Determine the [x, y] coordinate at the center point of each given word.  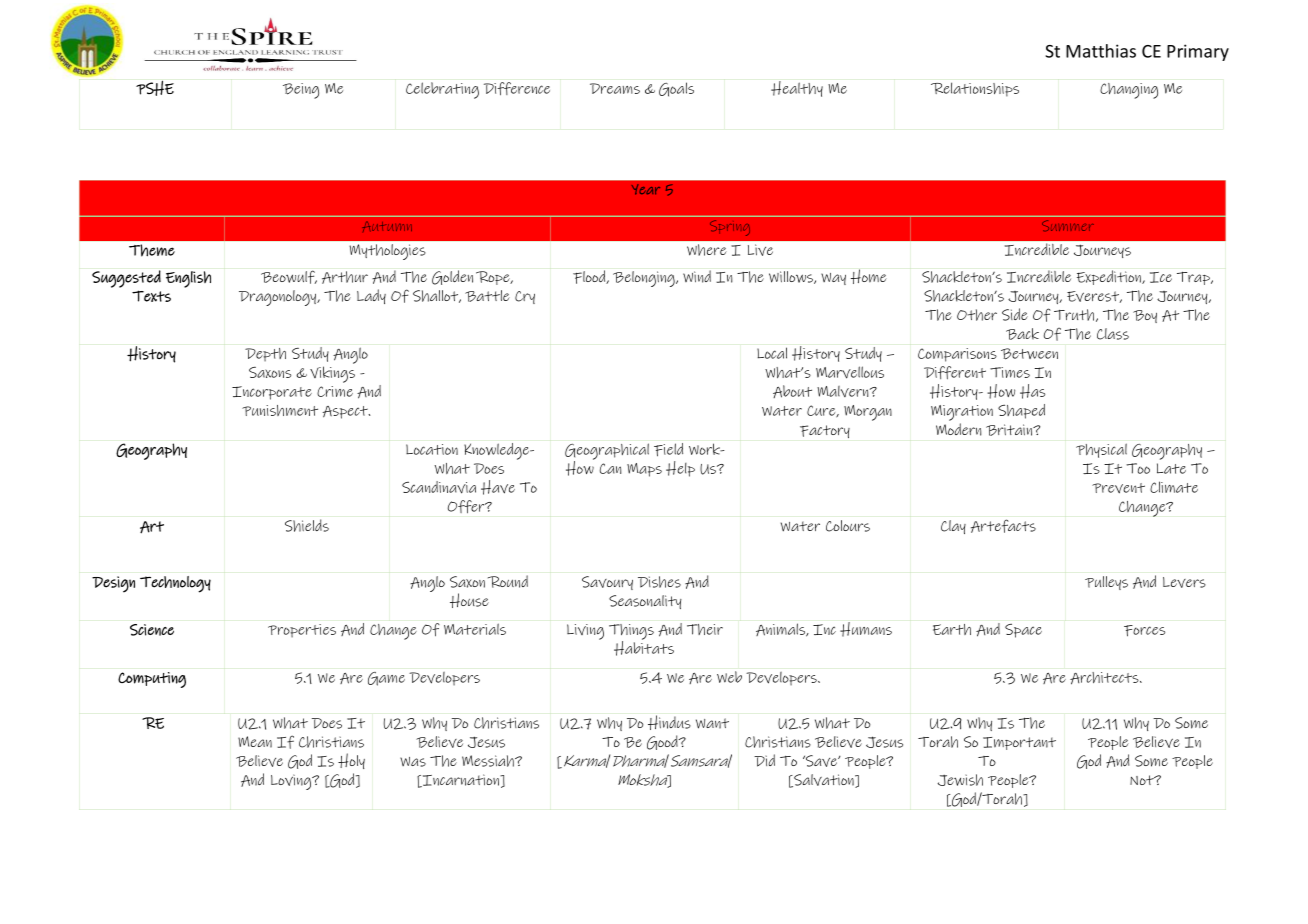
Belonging [645, 279]
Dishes [659, 582]
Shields [307, 525]
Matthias [1101, 51]
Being [301, 91]
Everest [1094, 297]
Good [663, 742]
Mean [255, 742]
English [188, 279]
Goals [676, 89]
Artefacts [1003, 526]
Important [1019, 743]
